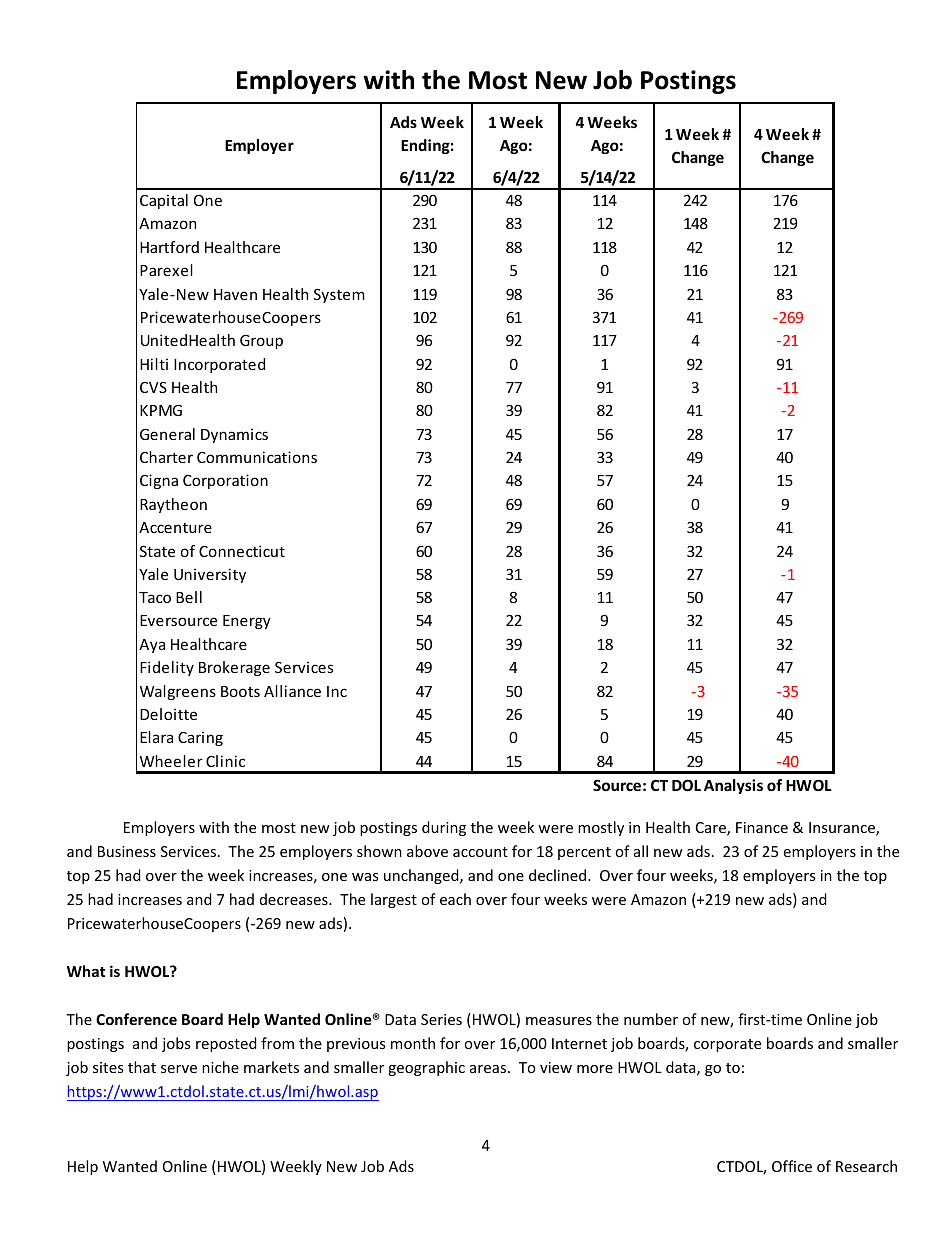 This page has height=1233, width=952. I want to click on System, so click(339, 295).
